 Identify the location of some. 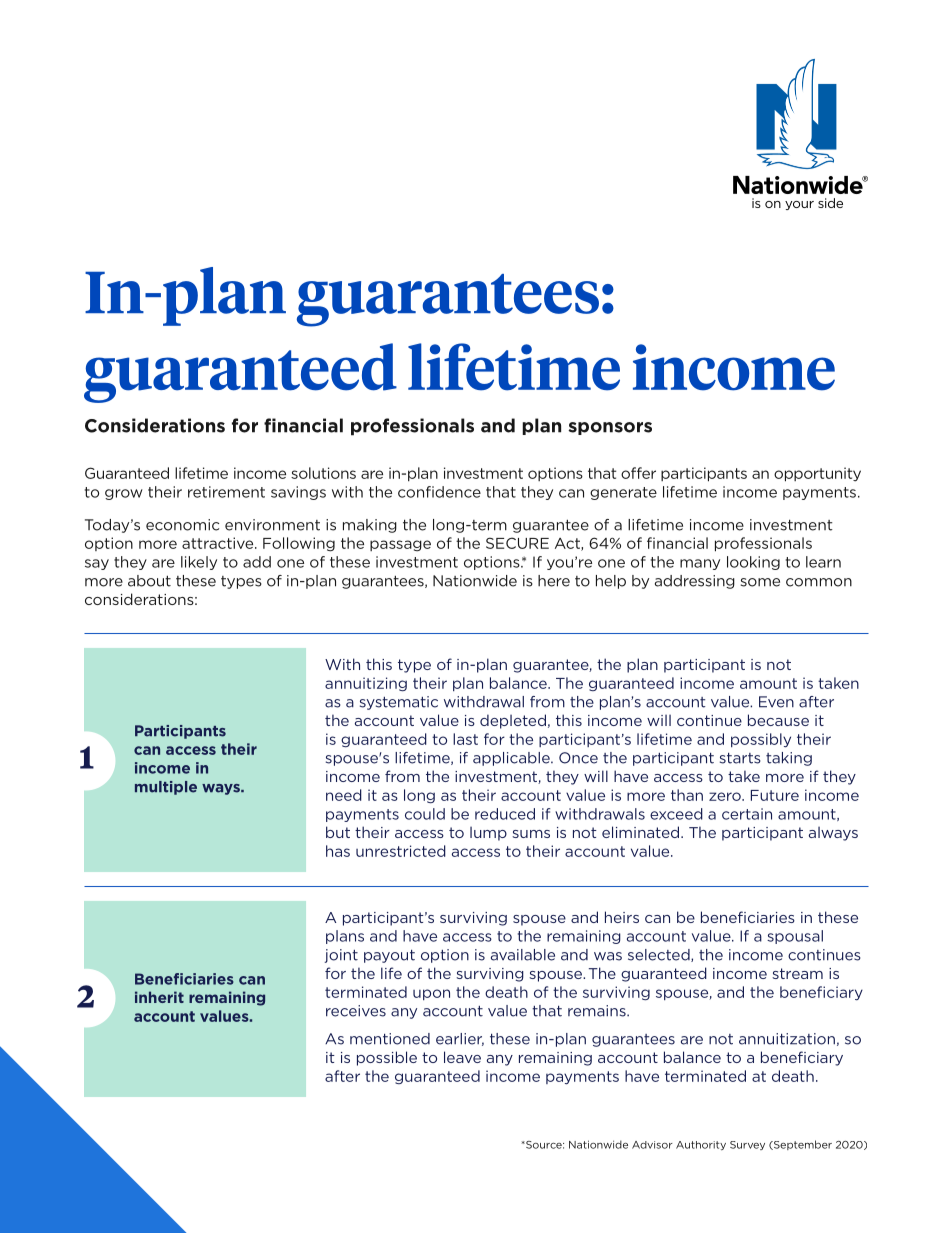
(760, 582).
